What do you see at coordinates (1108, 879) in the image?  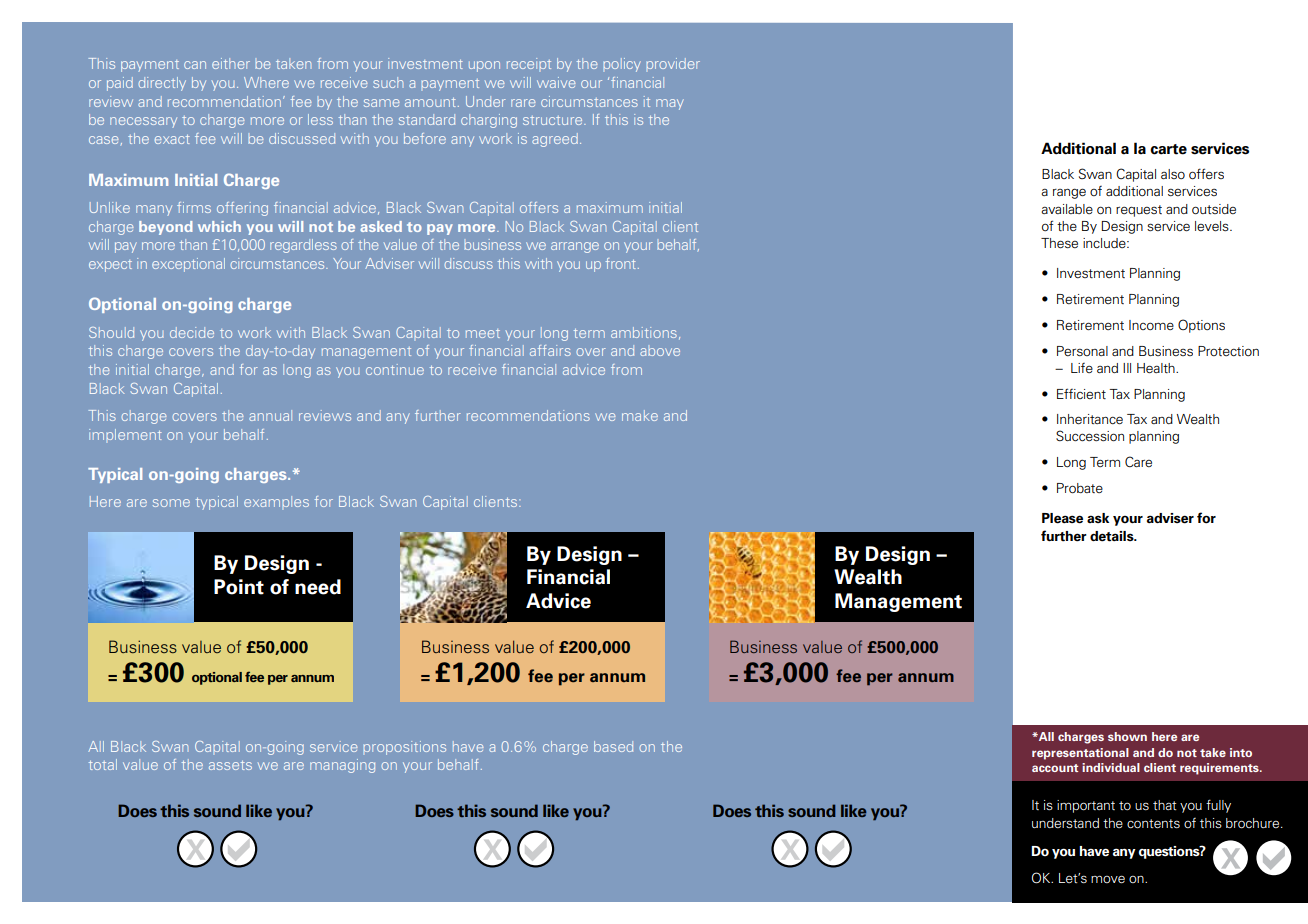 I see `move` at bounding box center [1108, 879].
